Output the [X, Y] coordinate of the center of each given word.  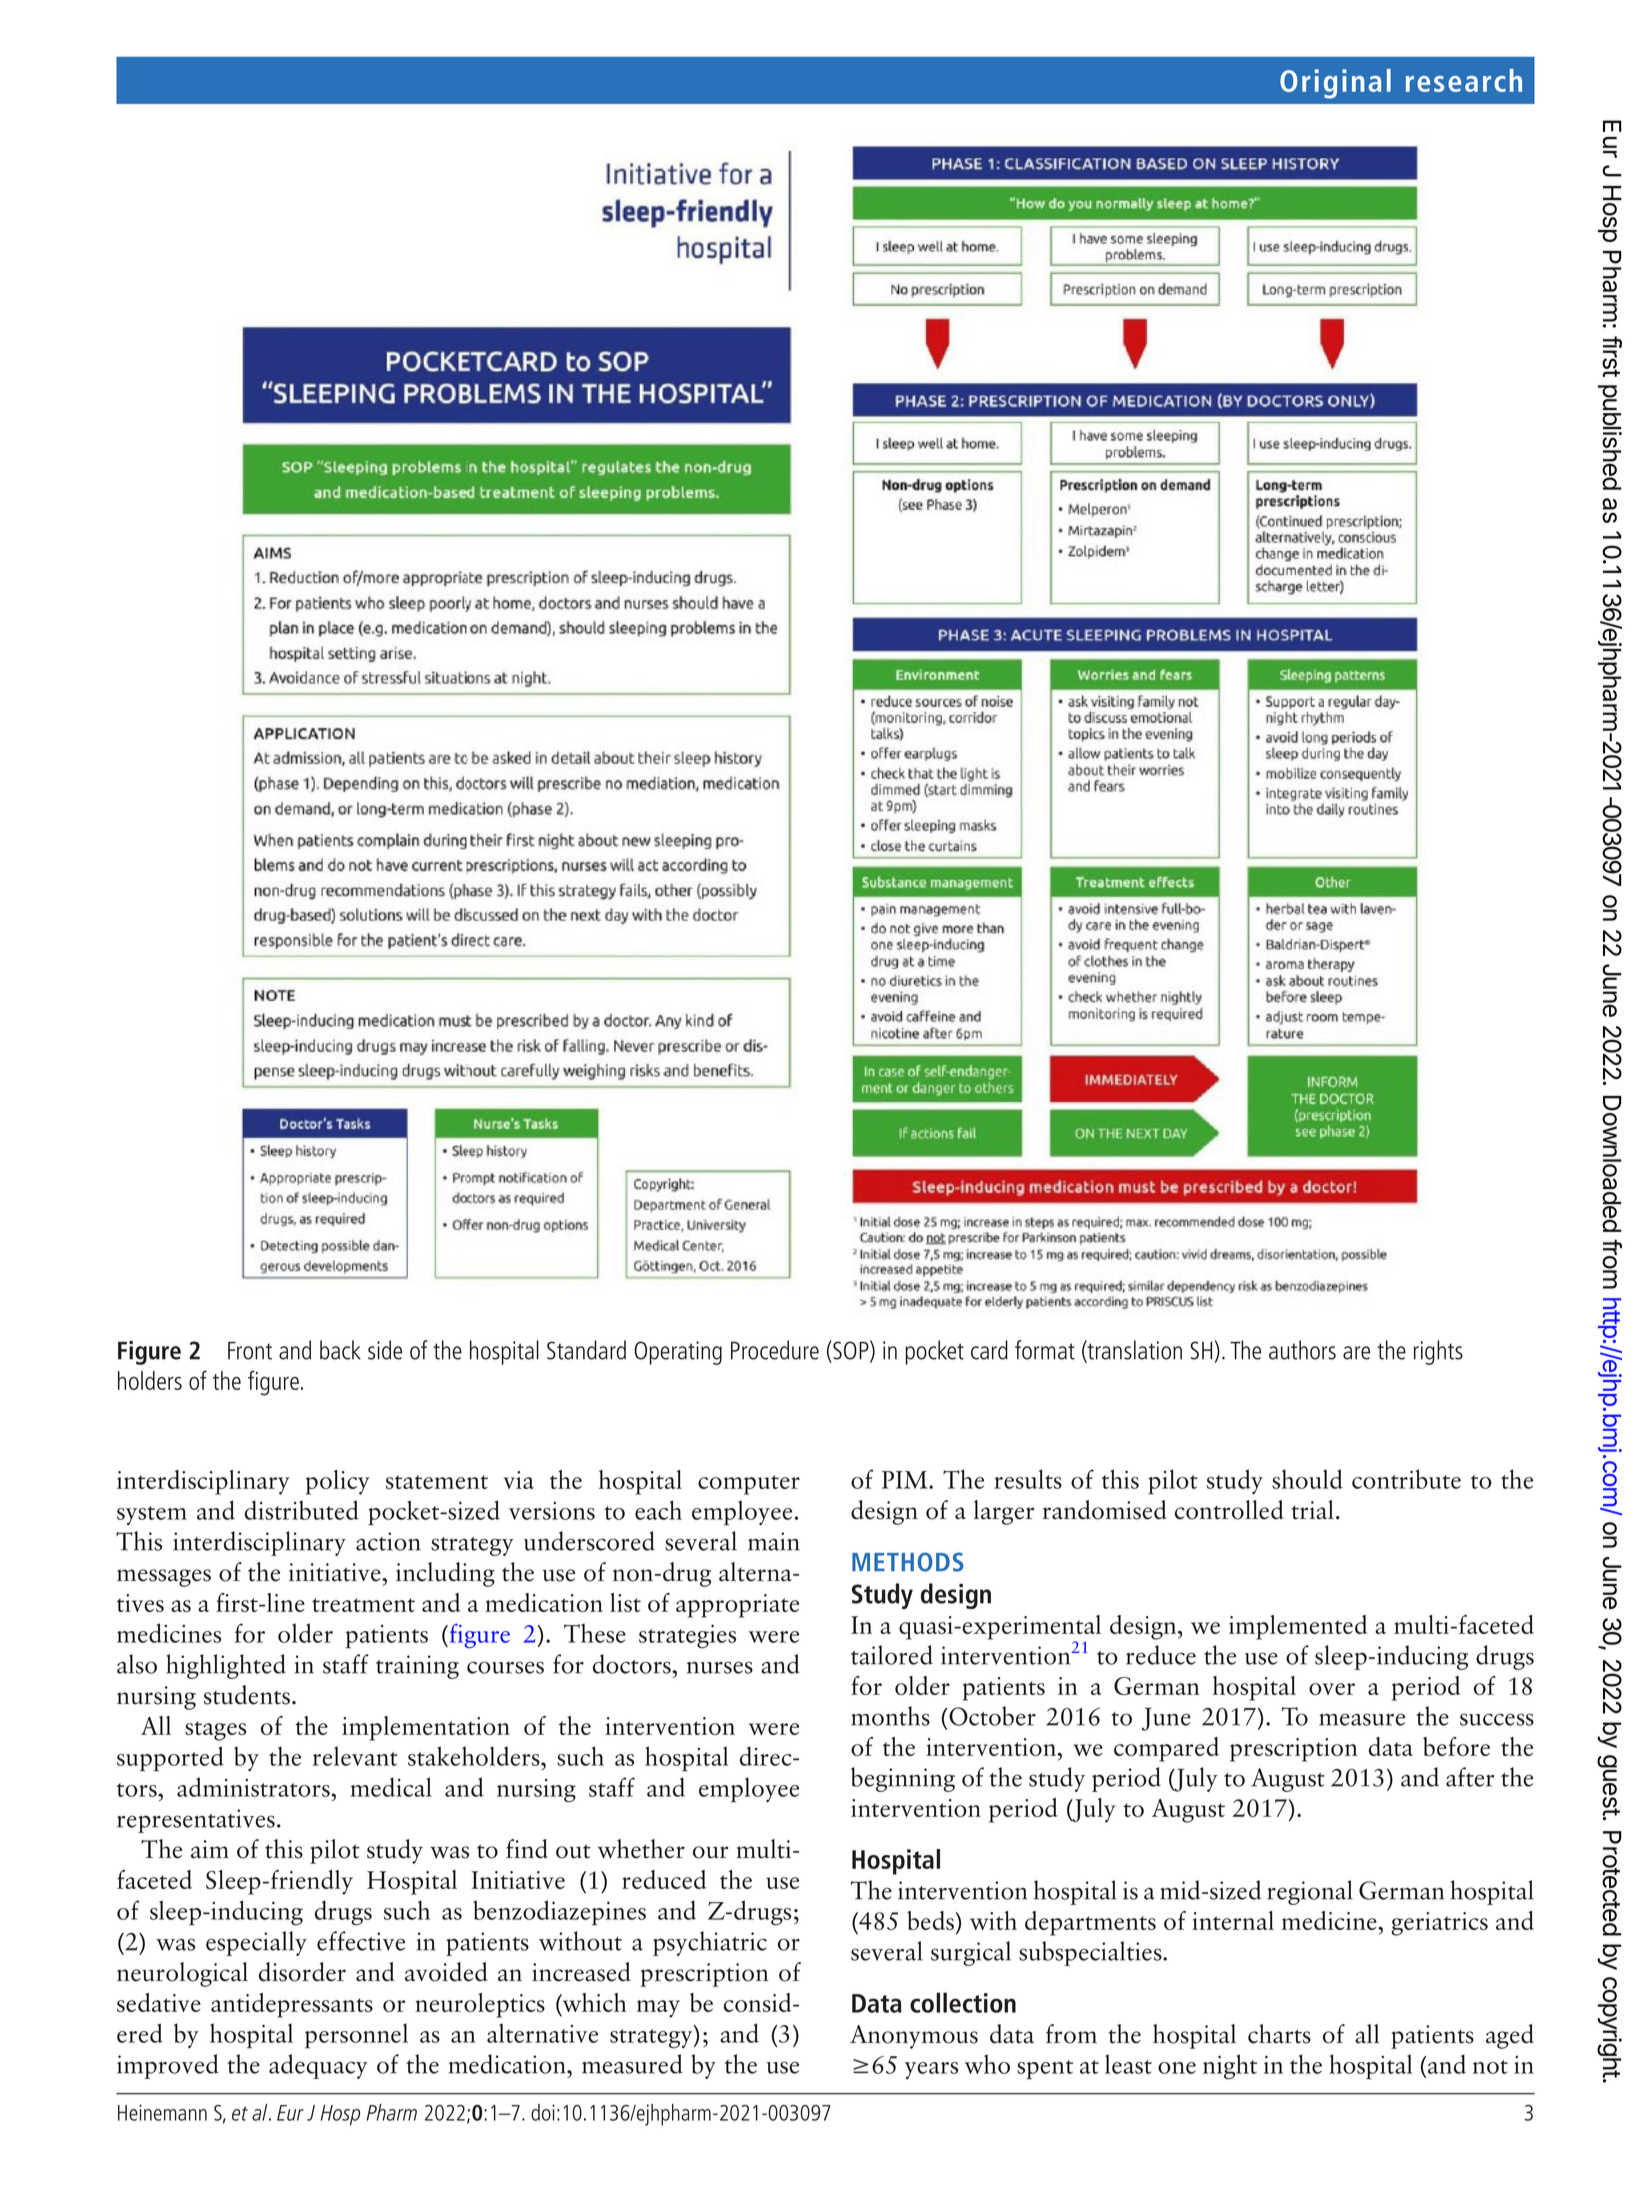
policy [337, 1482]
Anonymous [914, 2037]
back [340, 1350]
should [1307, 1479]
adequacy [318, 2066]
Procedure [775, 1350]
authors [1302, 1350]
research [1464, 80]
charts [1279, 2034]
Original [1335, 84]
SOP [851, 1351]
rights [1438, 1352]
